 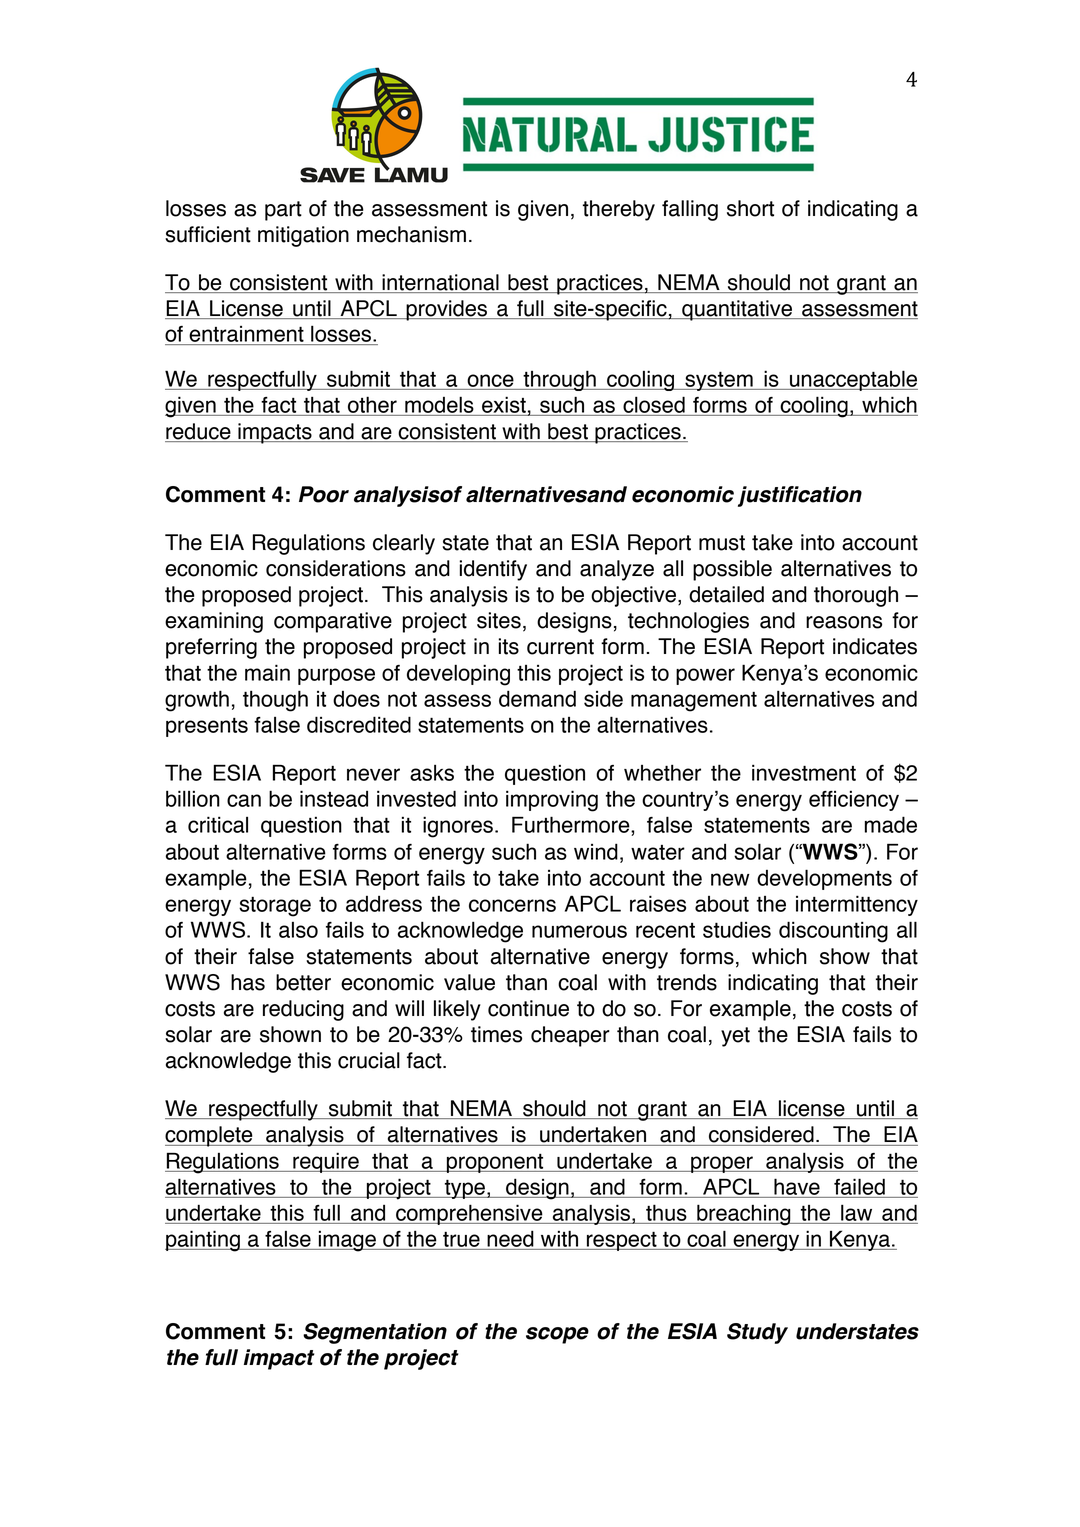 What do you see at coordinates (552, 801) in the document?
I see `improving` at bounding box center [552, 801].
